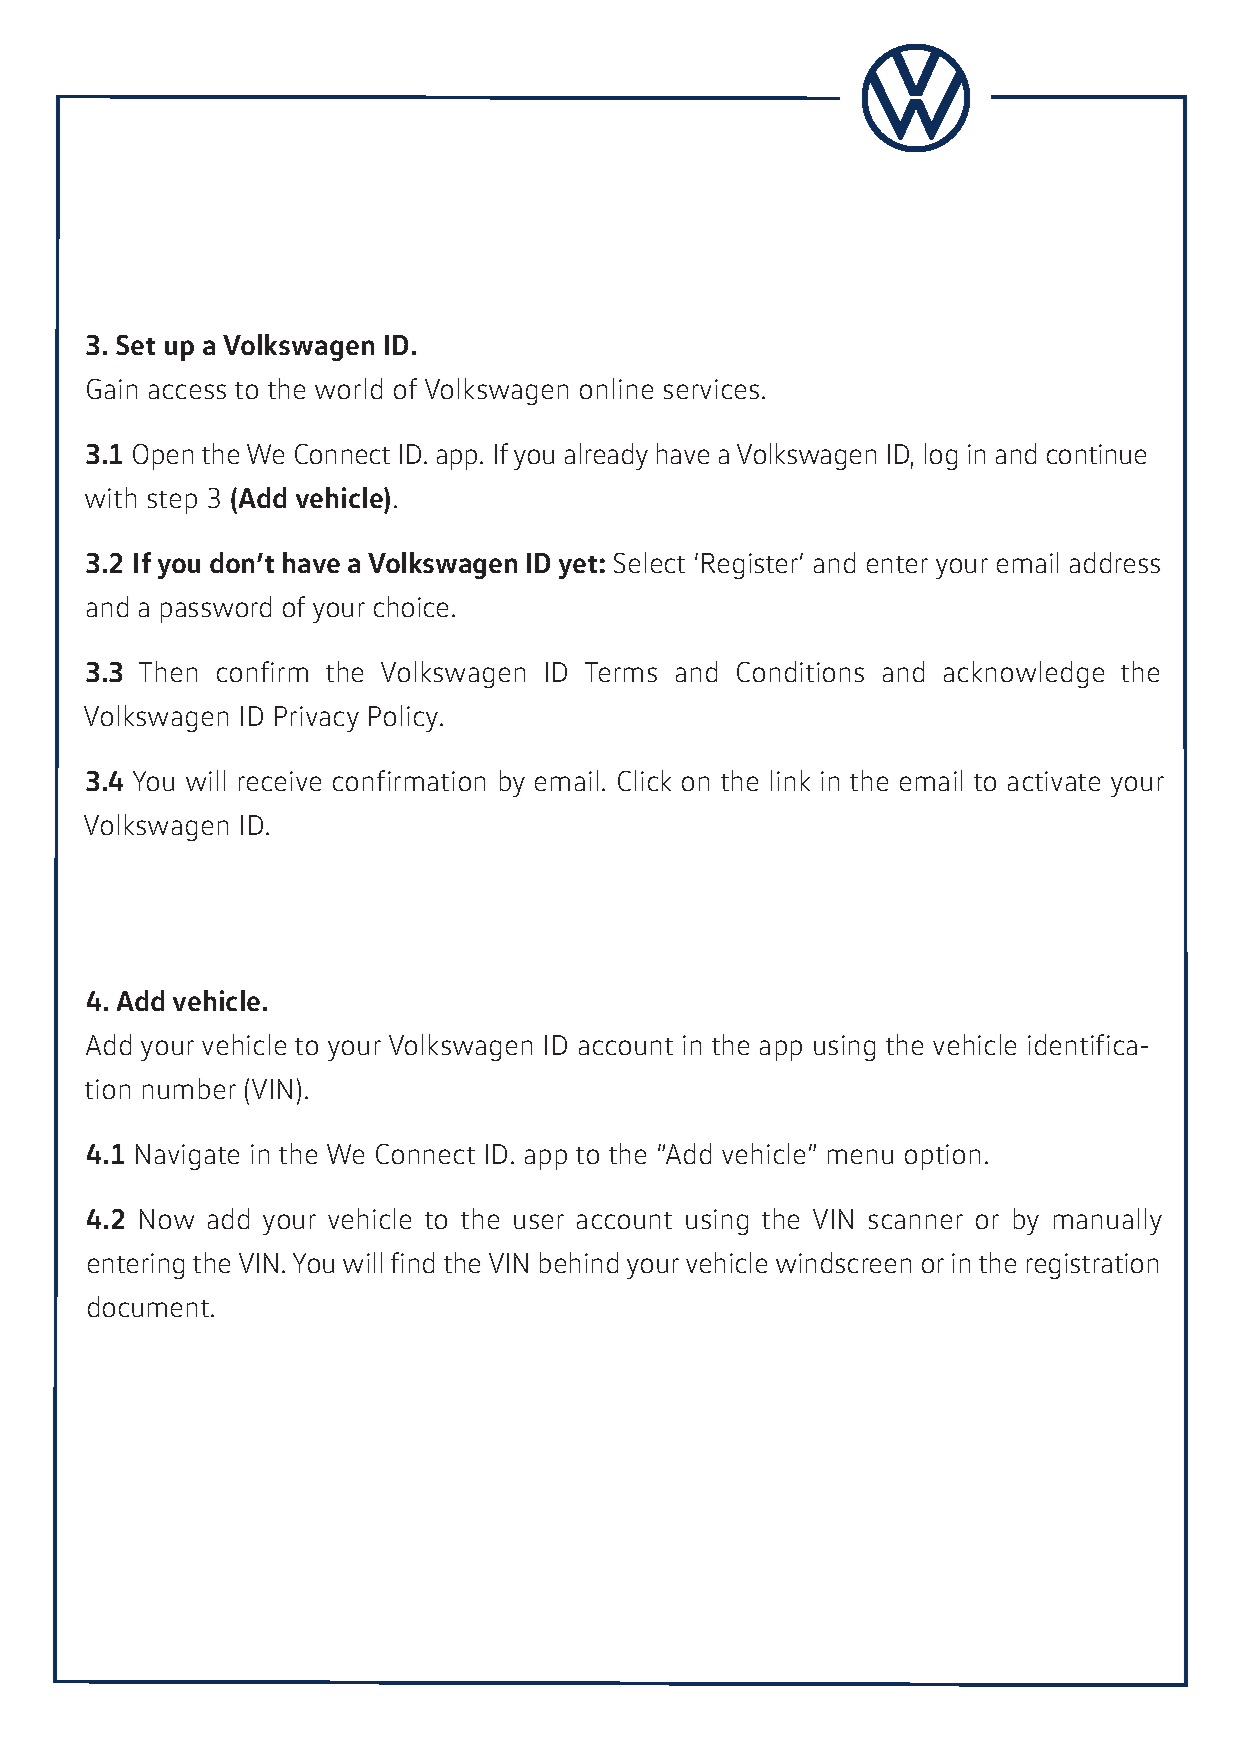 This page has height=1764, width=1247. I want to click on password, so click(216, 609).
